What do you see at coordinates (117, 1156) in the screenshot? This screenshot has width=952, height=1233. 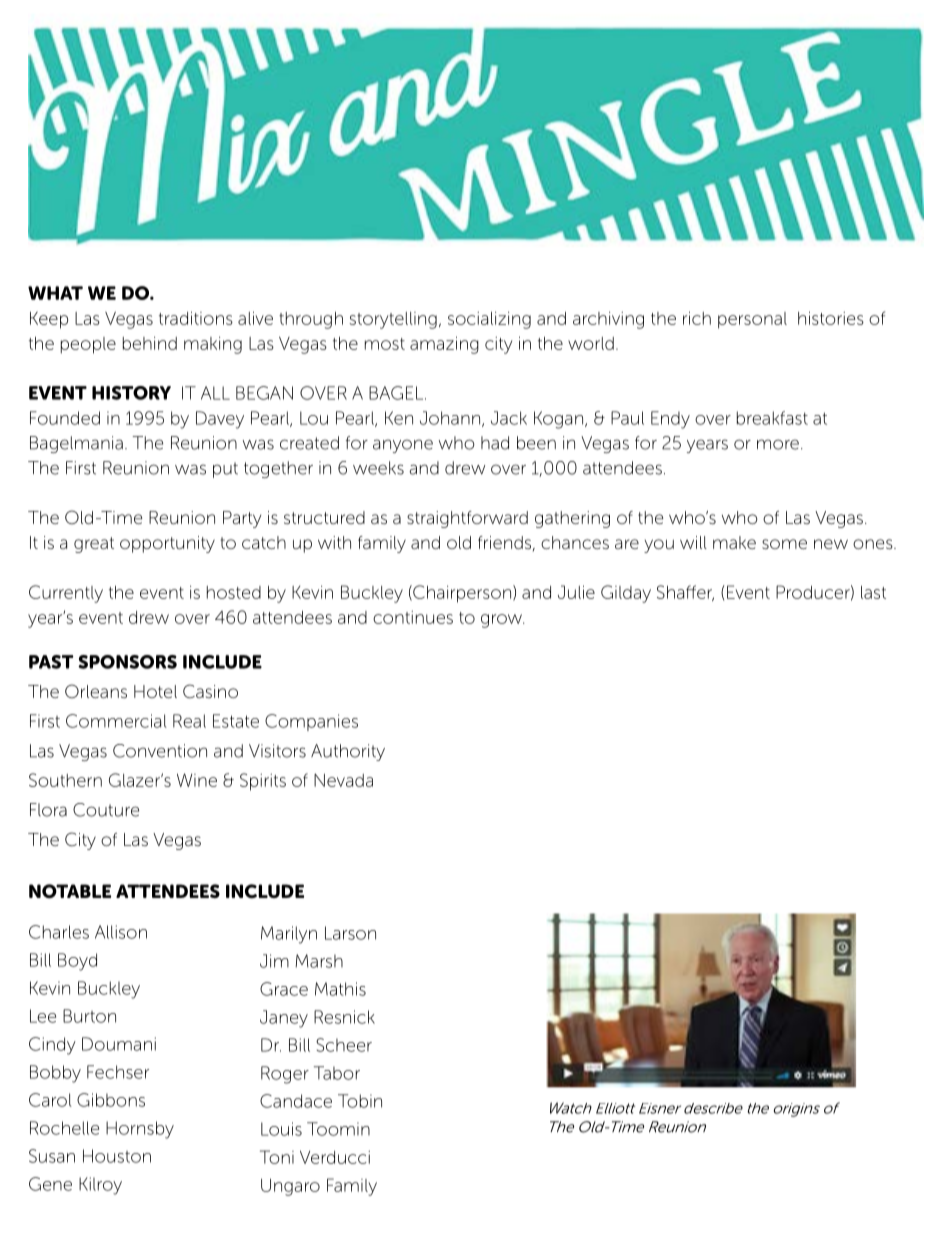 I see `Houston` at bounding box center [117, 1156].
